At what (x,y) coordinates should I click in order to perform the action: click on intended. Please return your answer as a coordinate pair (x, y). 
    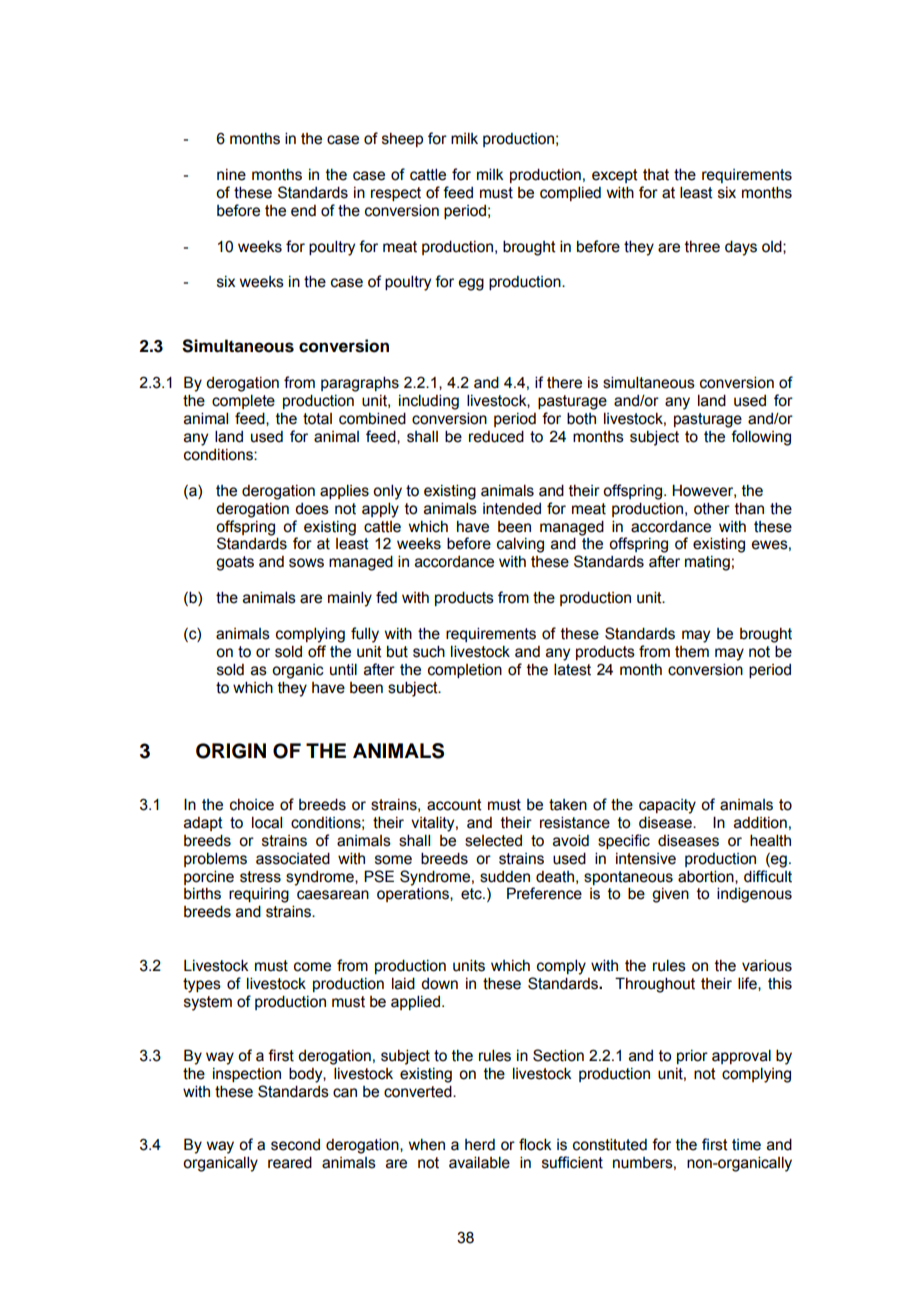
    Looking at the image, I should click on (512, 509).
